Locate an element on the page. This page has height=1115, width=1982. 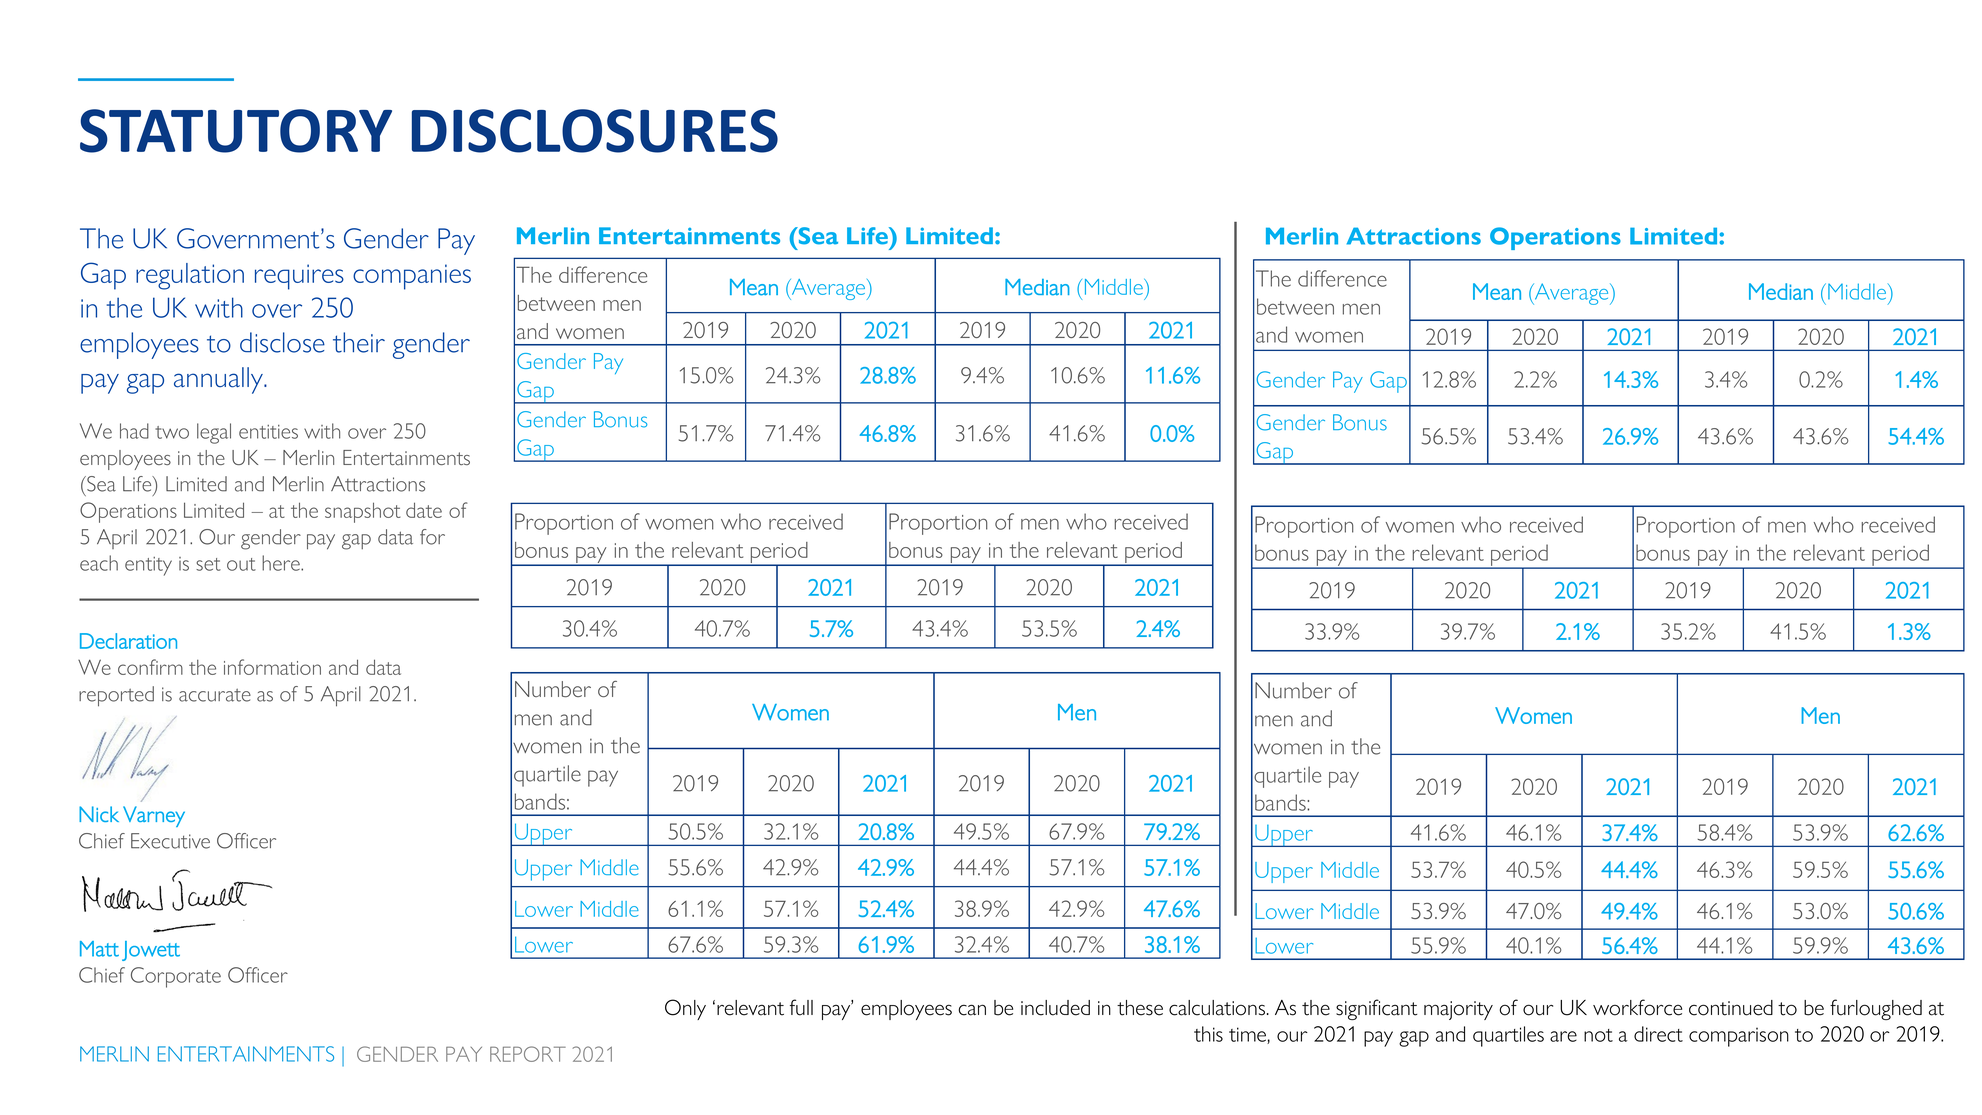
Corporate is located at coordinates (176, 977).
